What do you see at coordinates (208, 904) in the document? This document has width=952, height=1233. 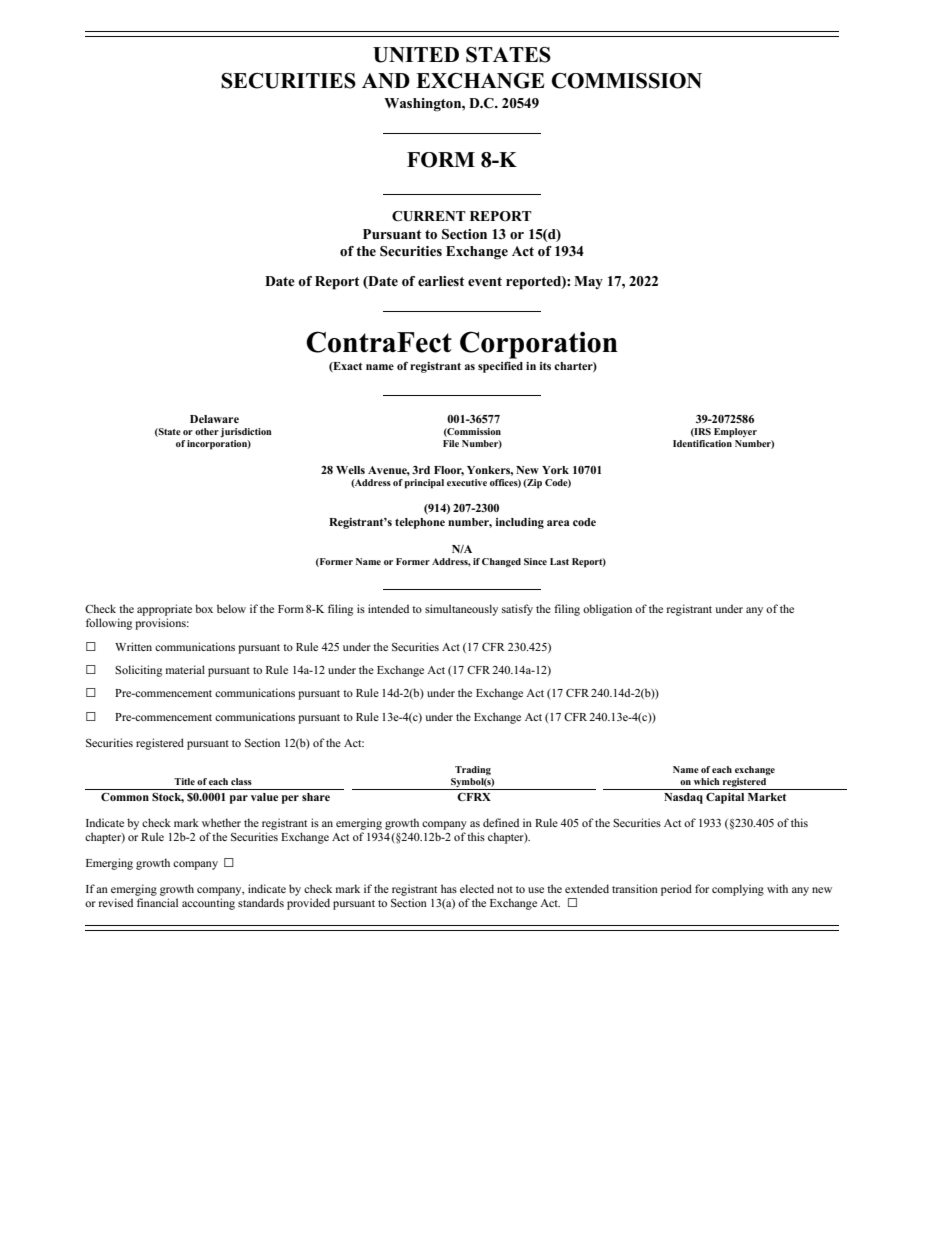 I see `accounting` at bounding box center [208, 904].
